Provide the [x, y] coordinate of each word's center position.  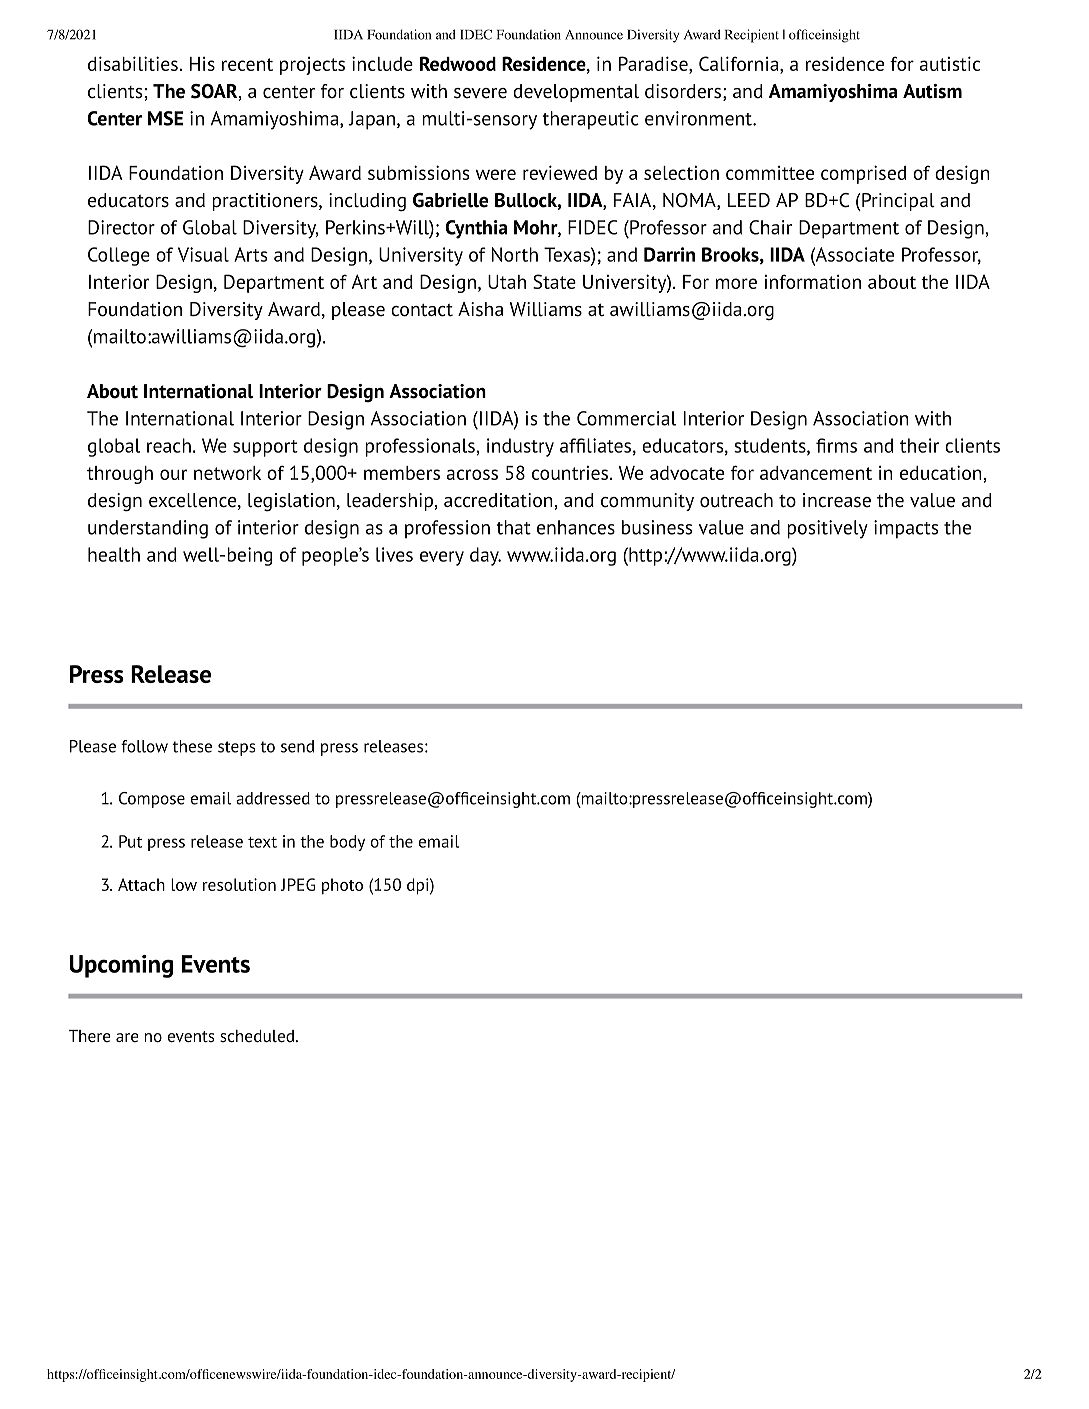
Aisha [480, 309]
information [813, 281]
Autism [932, 91]
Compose [152, 800]
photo [342, 886]
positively [827, 529]
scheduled [257, 1036]
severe [480, 93]
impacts [906, 529]
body [347, 843]
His [202, 64]
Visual [203, 254]
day [485, 556]
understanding [148, 529]
